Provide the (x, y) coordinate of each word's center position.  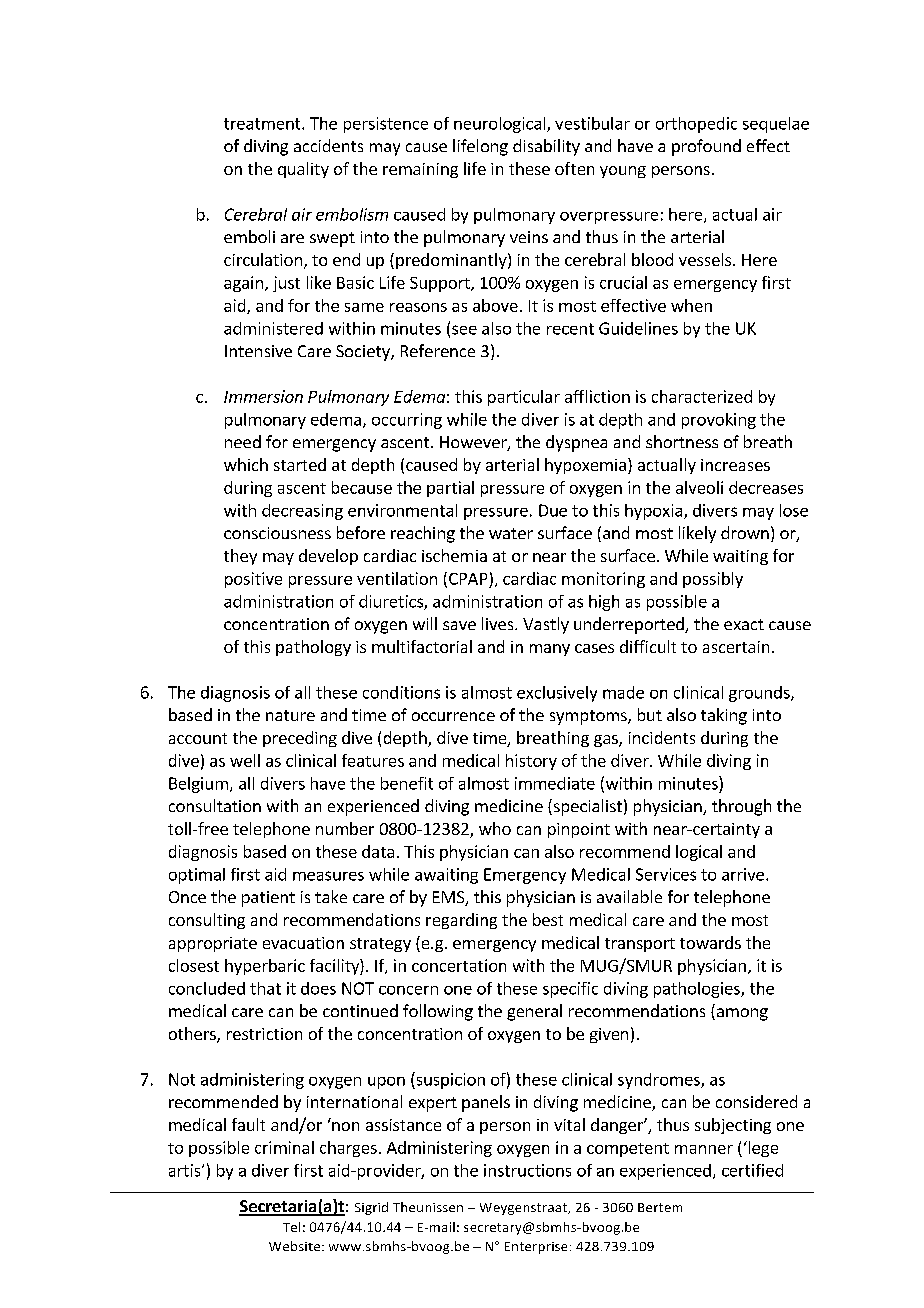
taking (724, 716)
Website (296, 1246)
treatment (263, 124)
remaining (420, 170)
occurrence (453, 716)
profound (706, 147)
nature (290, 715)
